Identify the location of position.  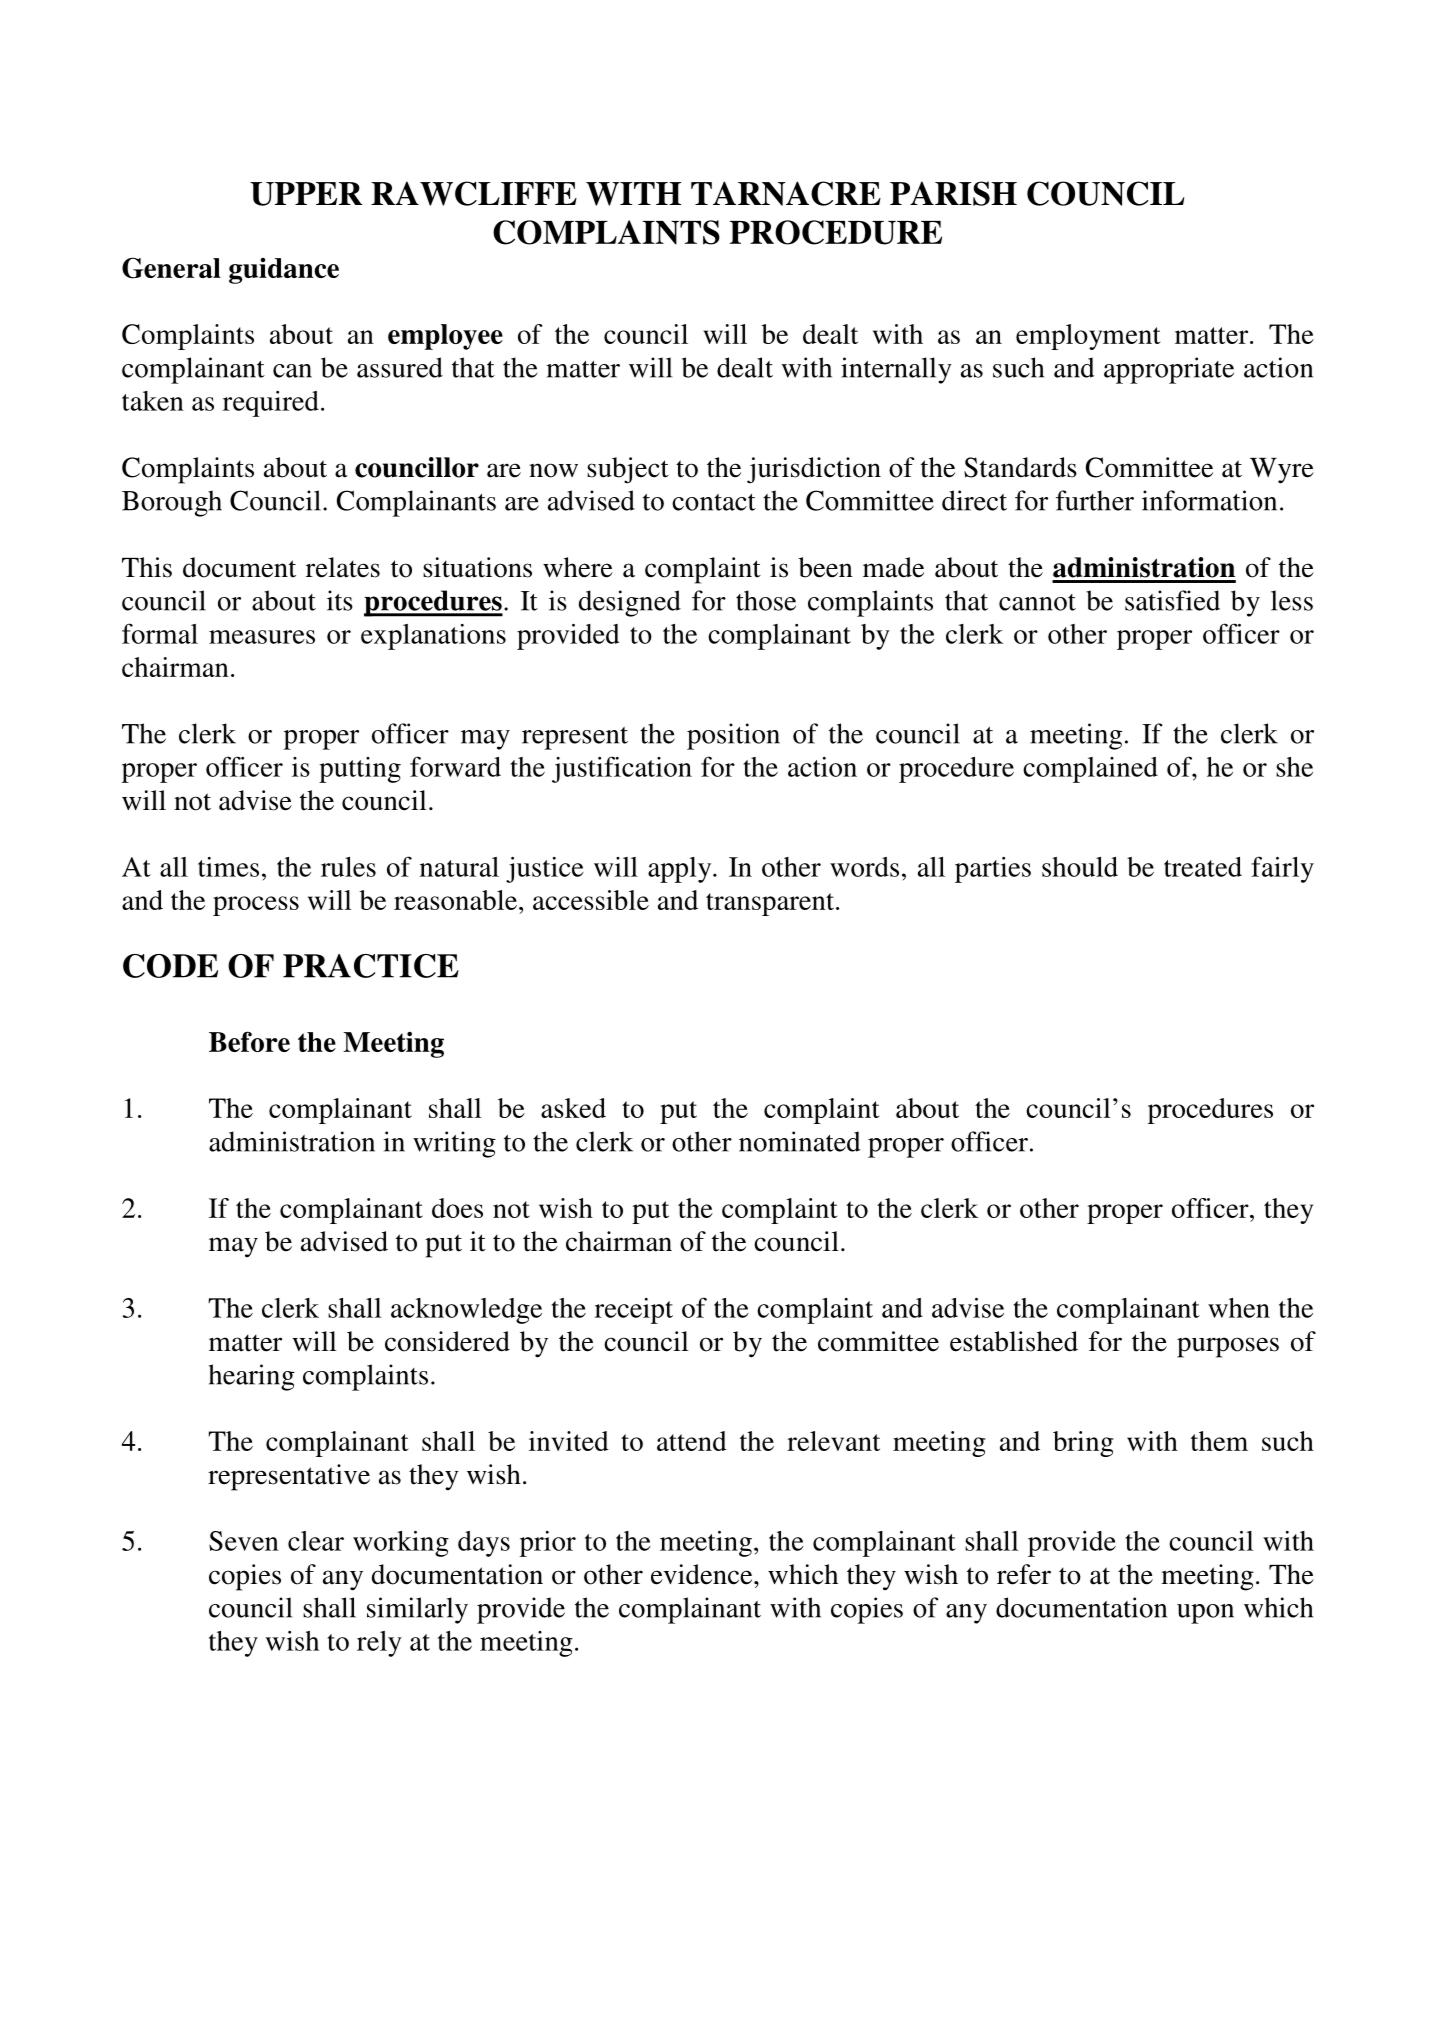
(733, 736).
